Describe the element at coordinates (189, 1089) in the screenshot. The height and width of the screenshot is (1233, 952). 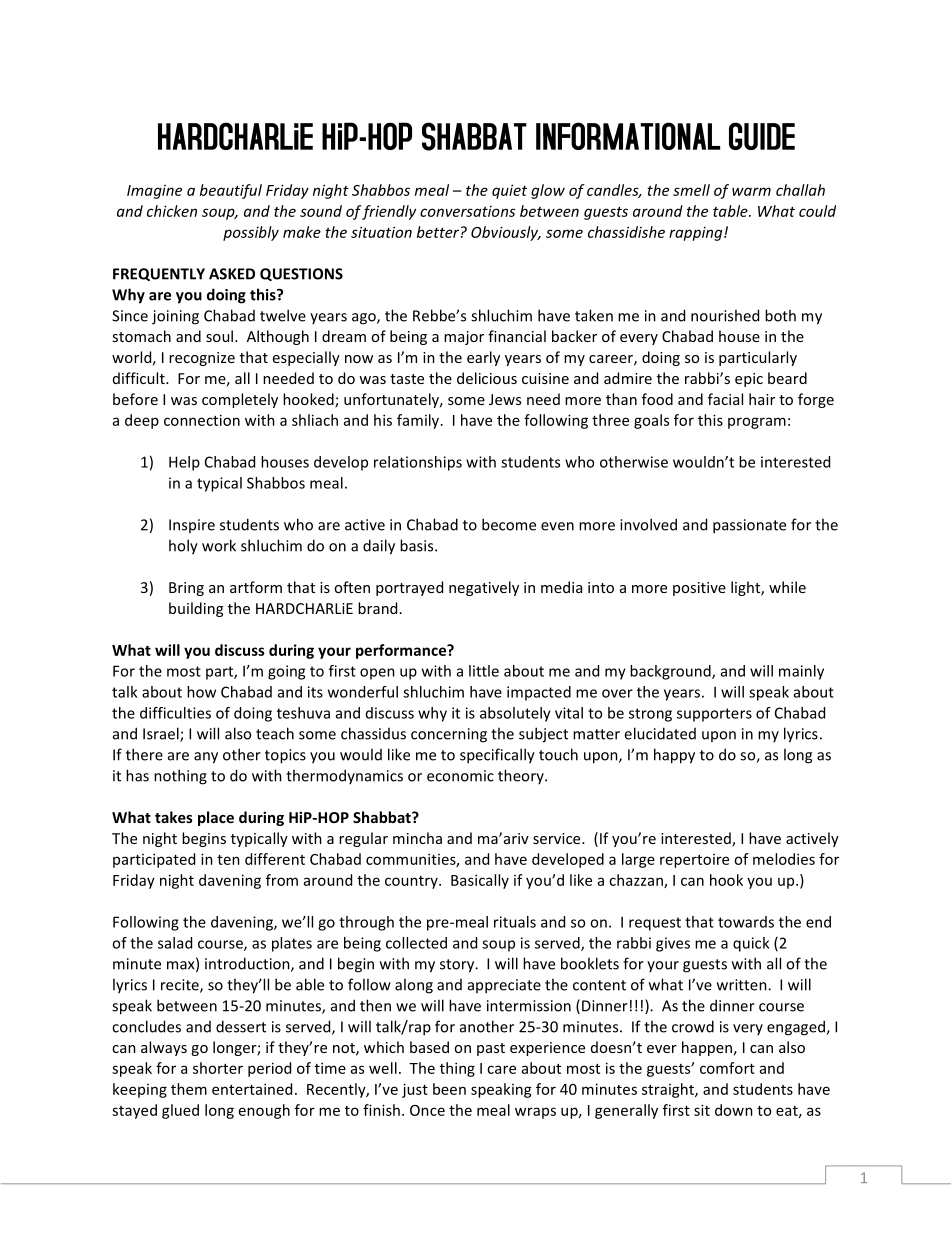
I see `them` at that location.
